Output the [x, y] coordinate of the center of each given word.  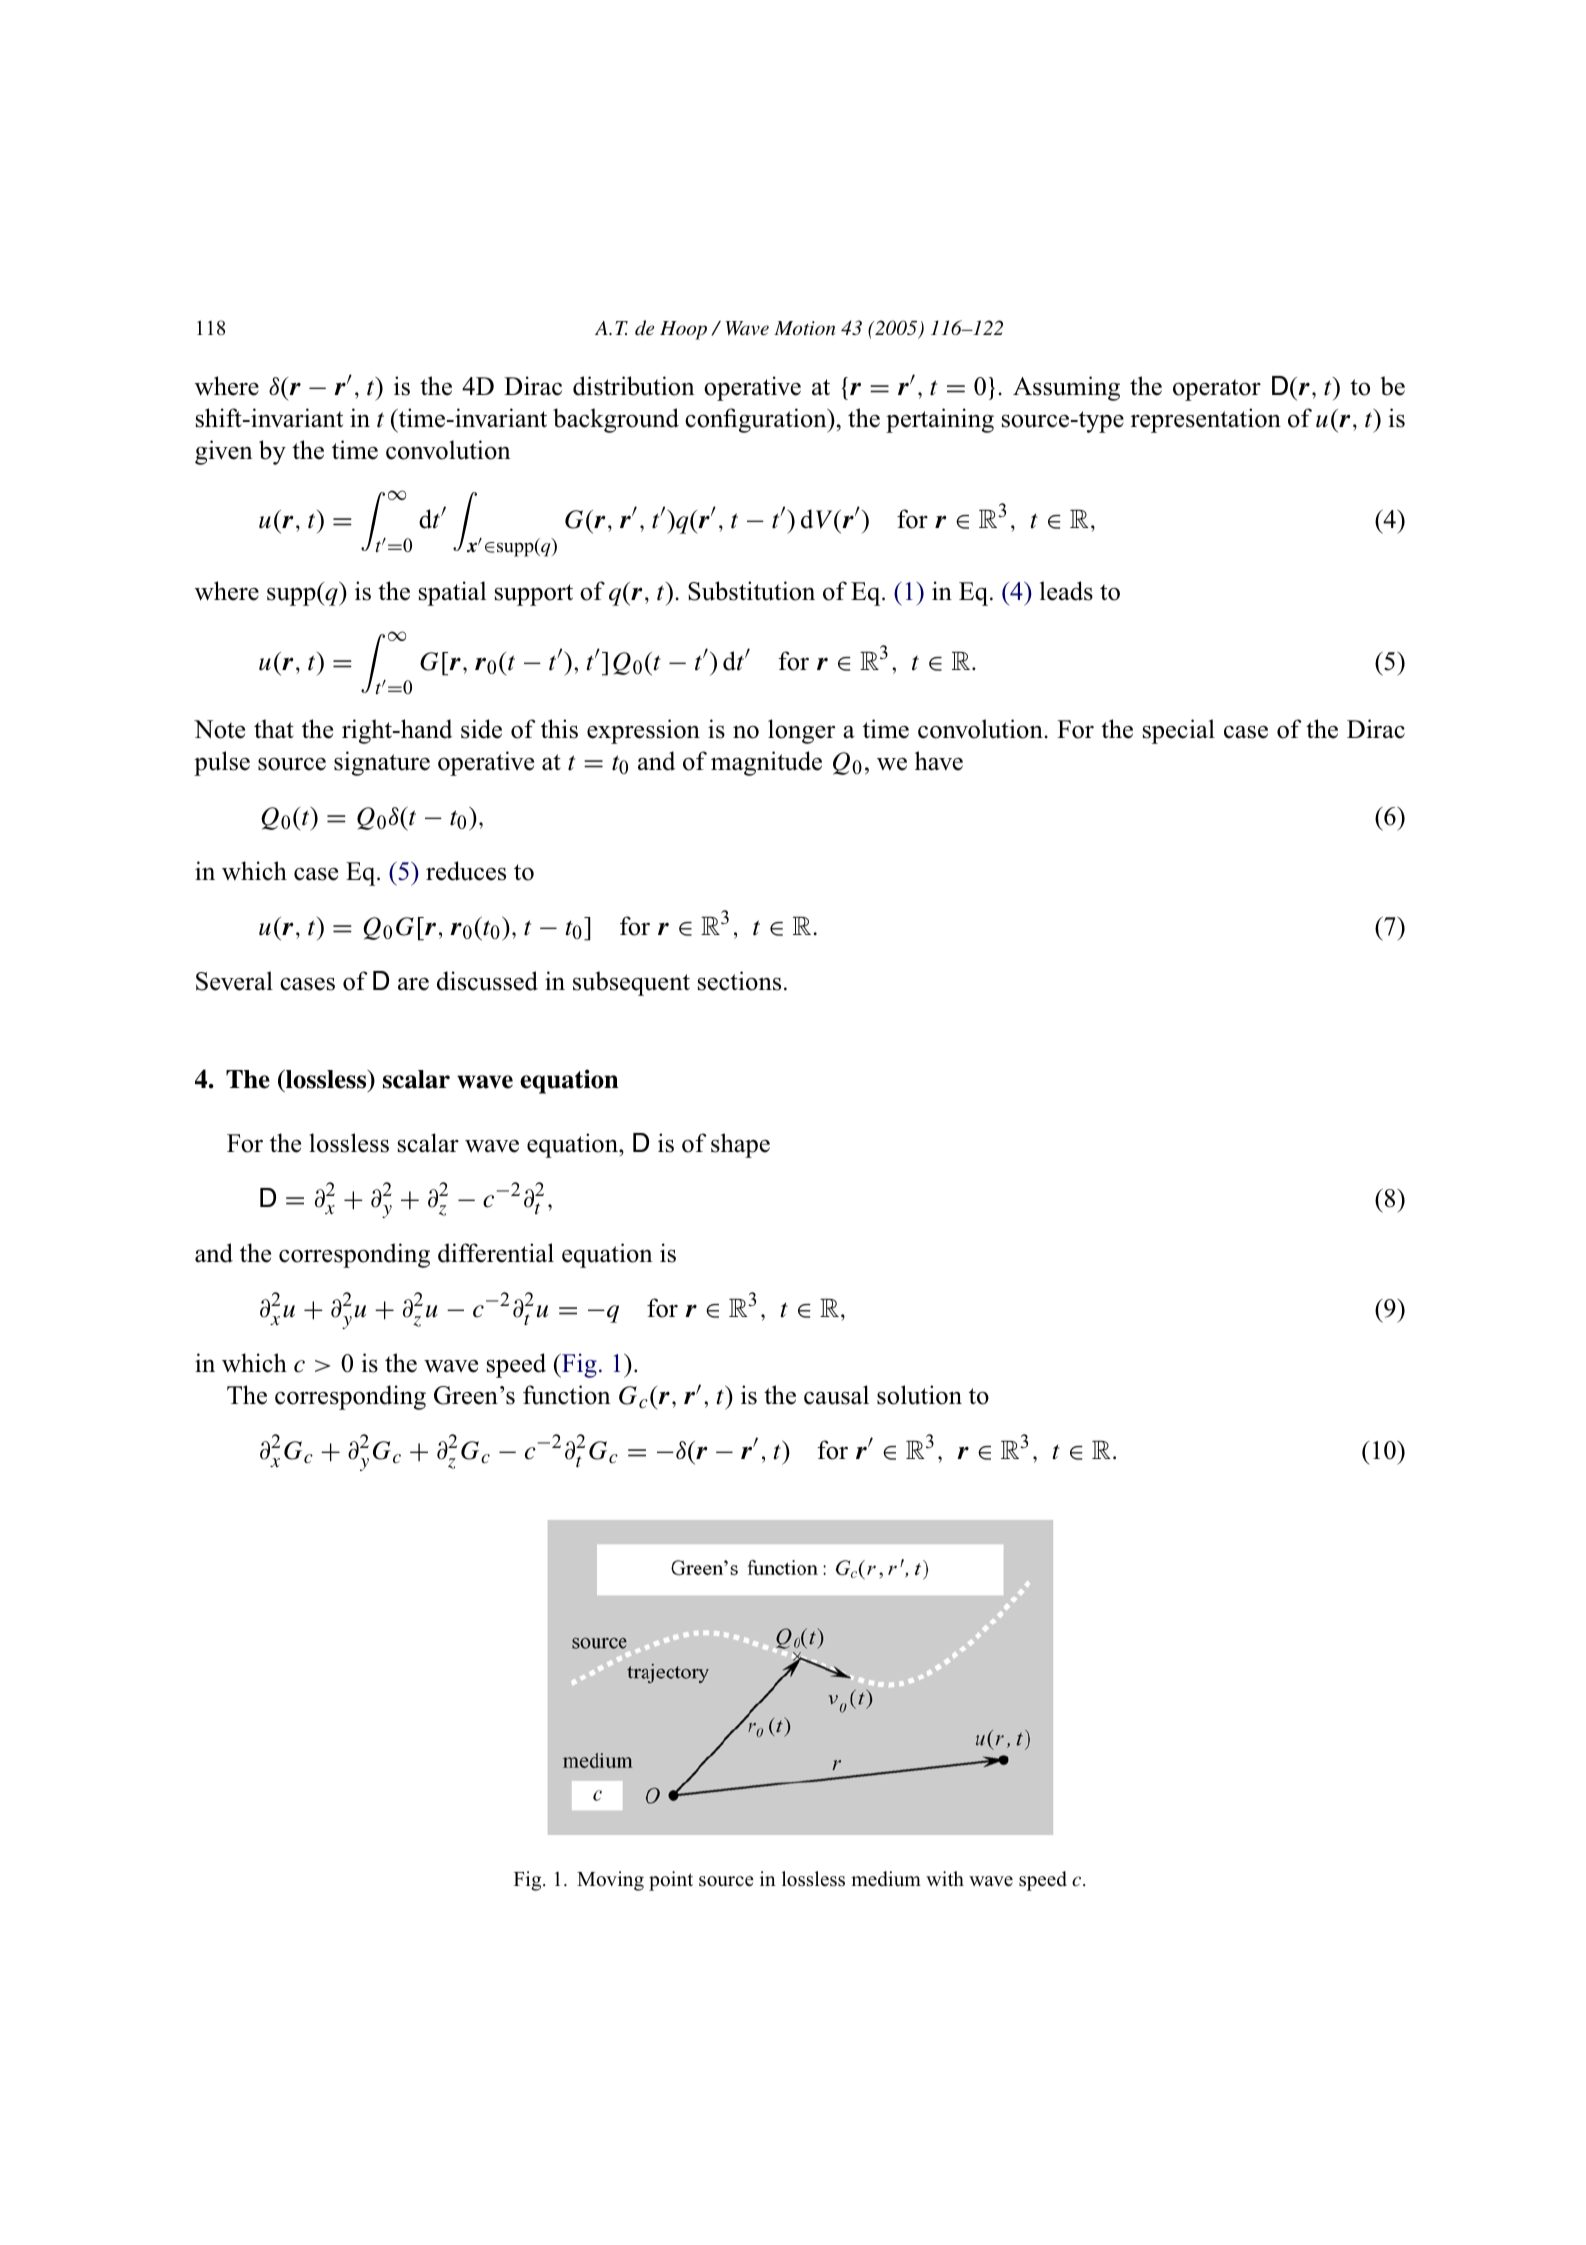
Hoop [683, 330]
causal [836, 1395]
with [945, 1878]
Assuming [1066, 388]
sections [739, 981]
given [223, 452]
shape [740, 1145]
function [566, 1395]
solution [919, 1395]
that [274, 728]
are [413, 984]
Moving [610, 1881]
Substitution [751, 591]
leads [1066, 591]
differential [496, 1253]
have [939, 761]
